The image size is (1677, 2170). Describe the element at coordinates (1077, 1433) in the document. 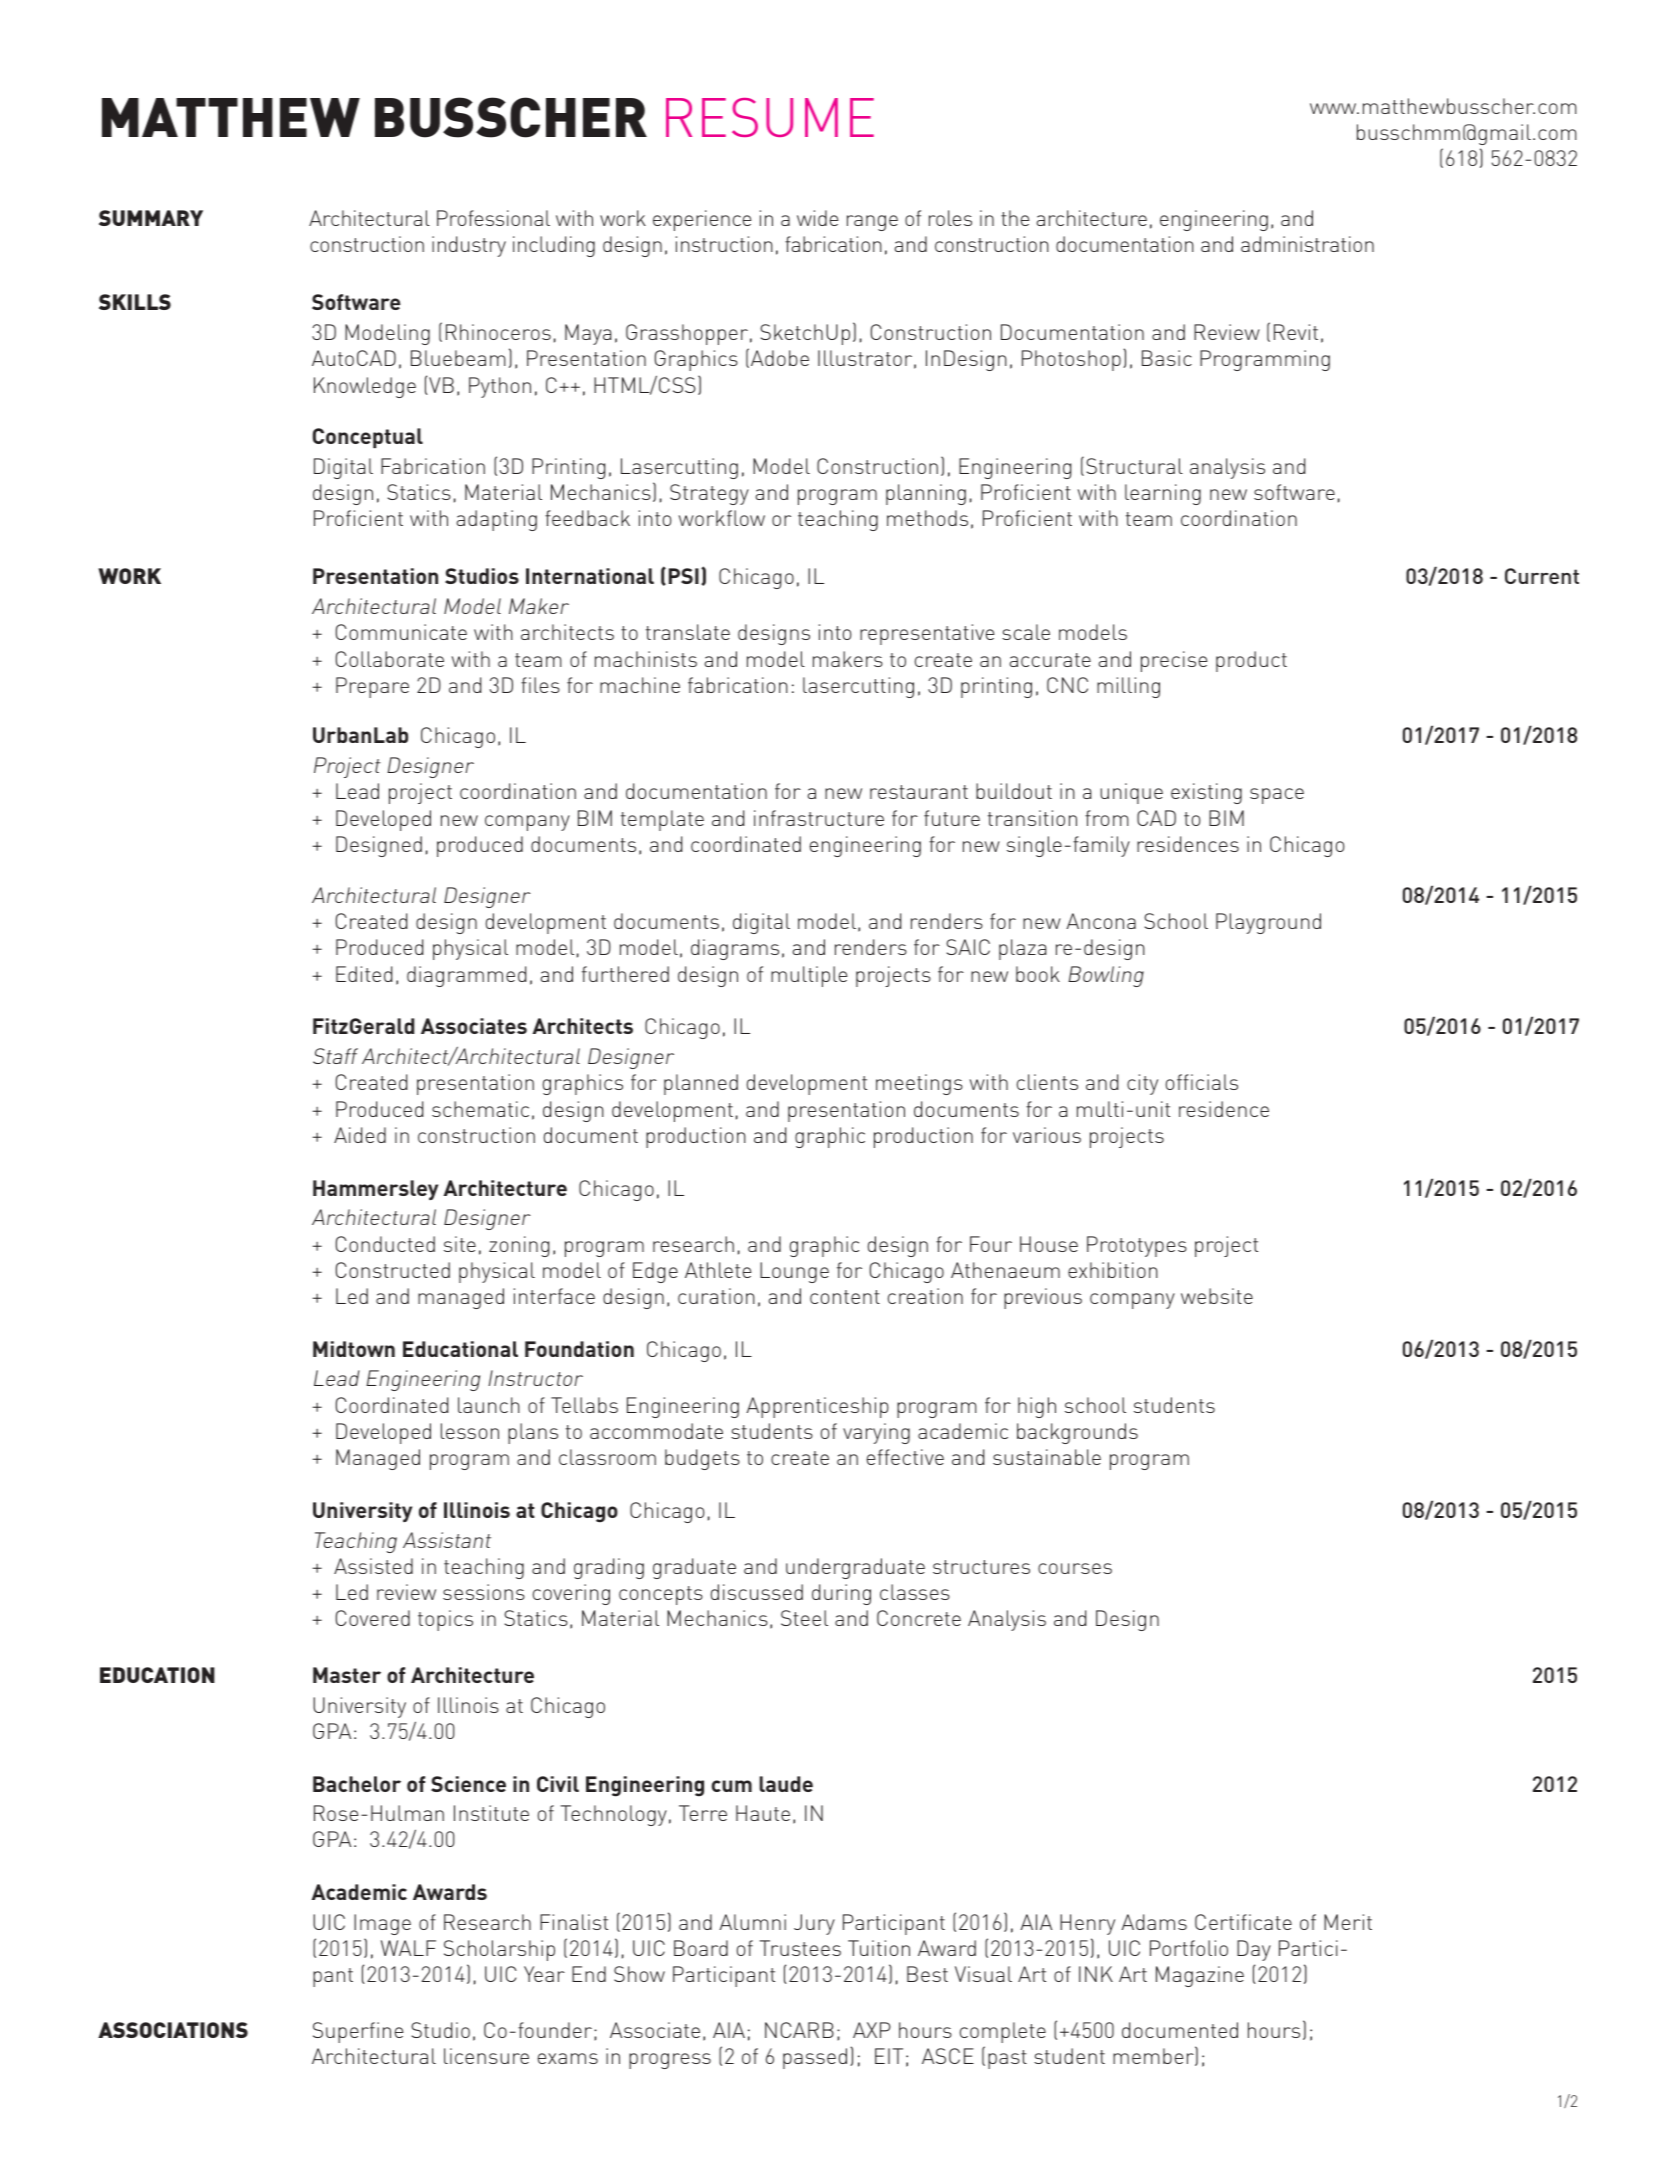

I see `backgrounds` at that location.
